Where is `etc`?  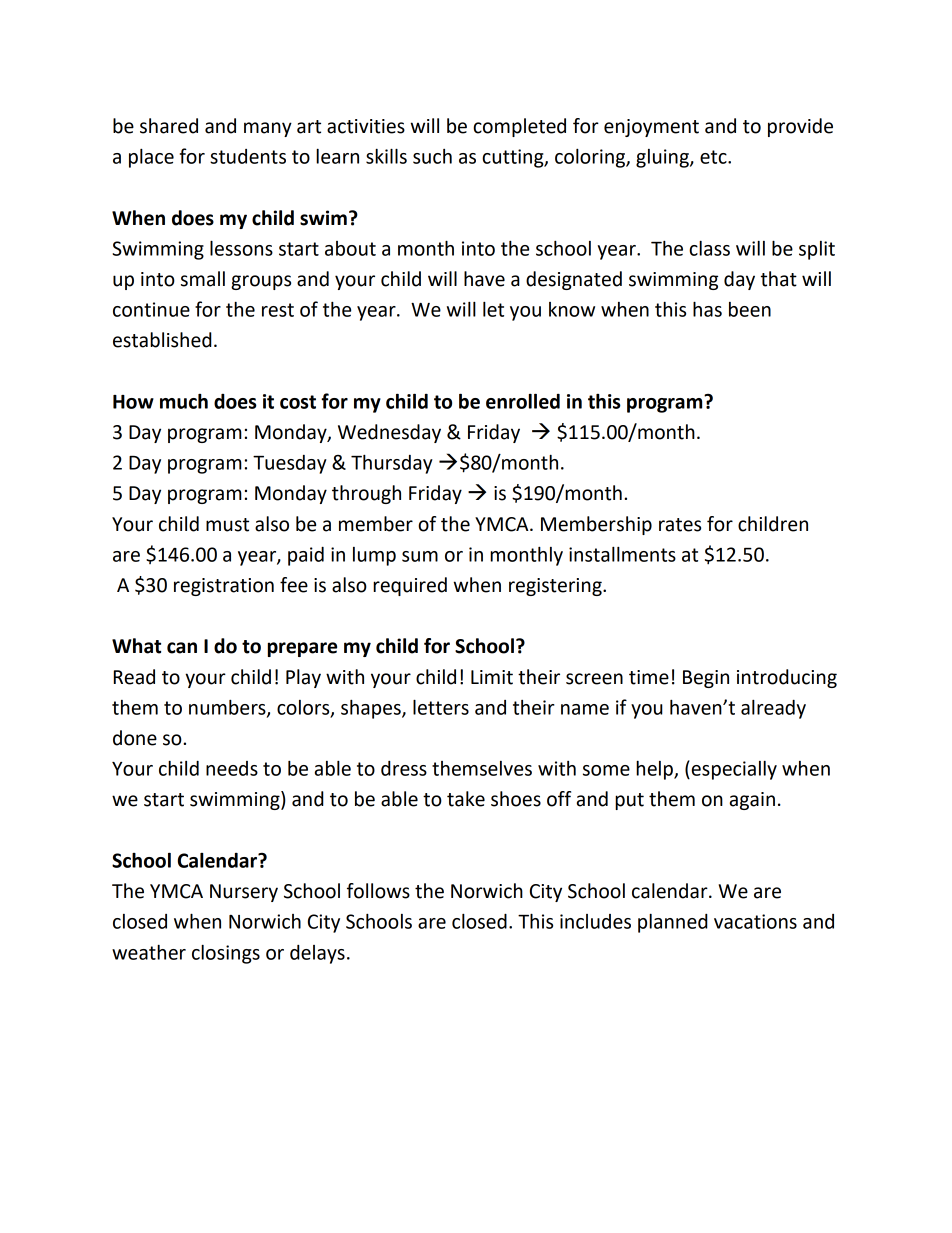
etc is located at coordinates (714, 157).
